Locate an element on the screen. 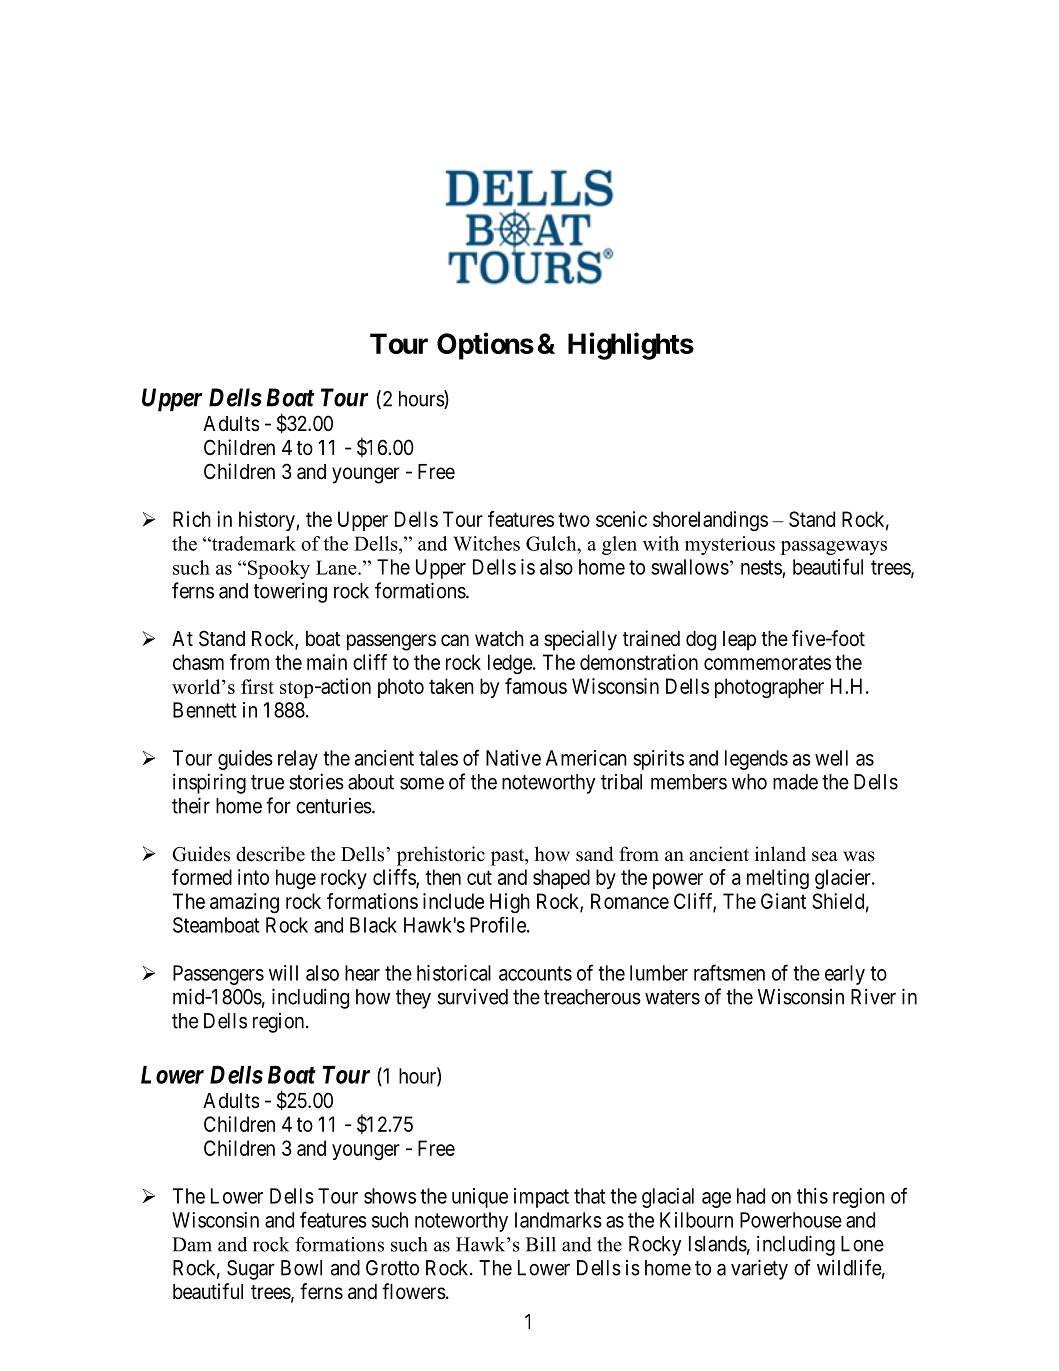 This screenshot has height=1371, width=1059. amazing is located at coordinates (244, 903).
